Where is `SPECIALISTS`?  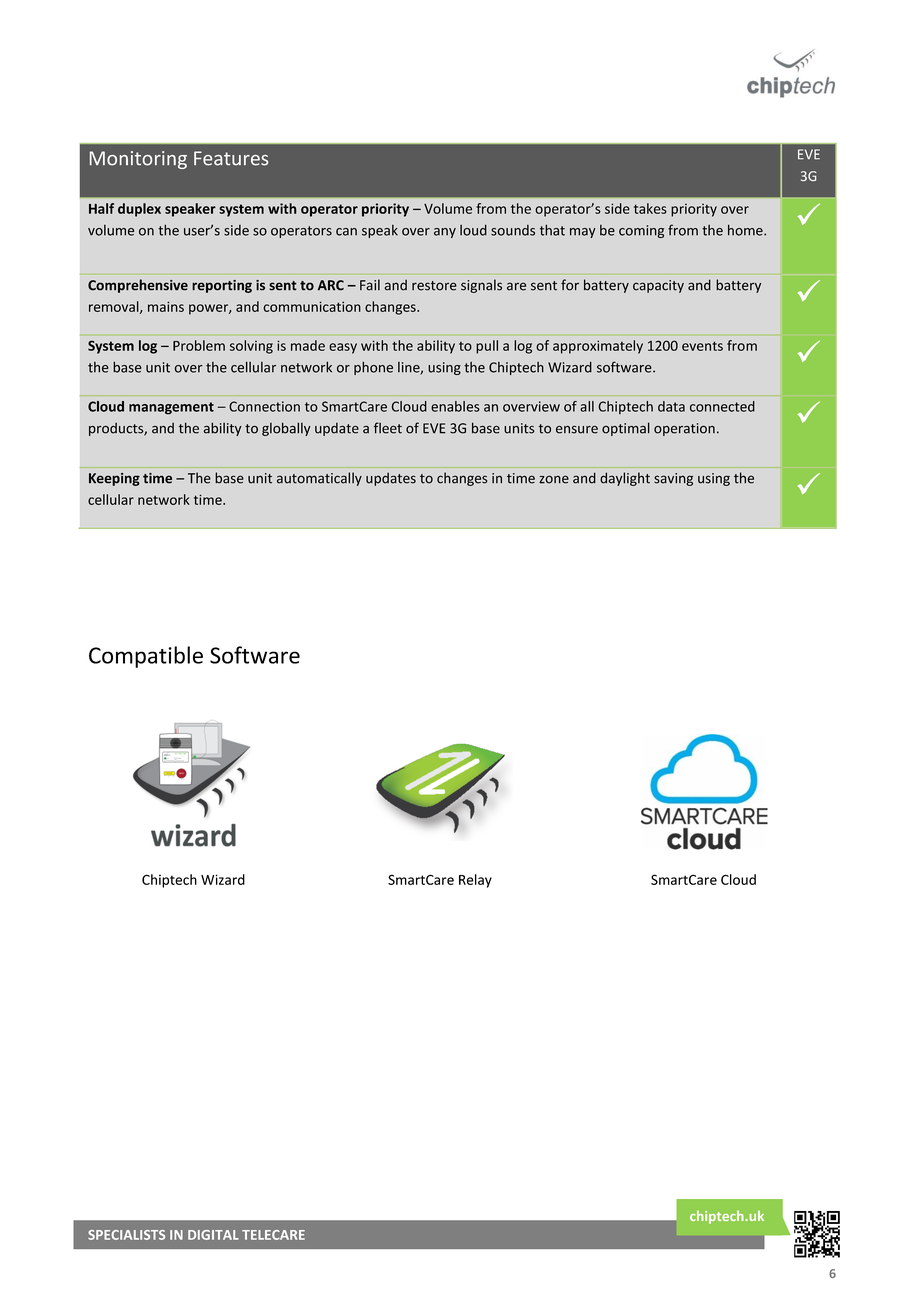
SPECIALISTS is located at coordinates (126, 1235).
